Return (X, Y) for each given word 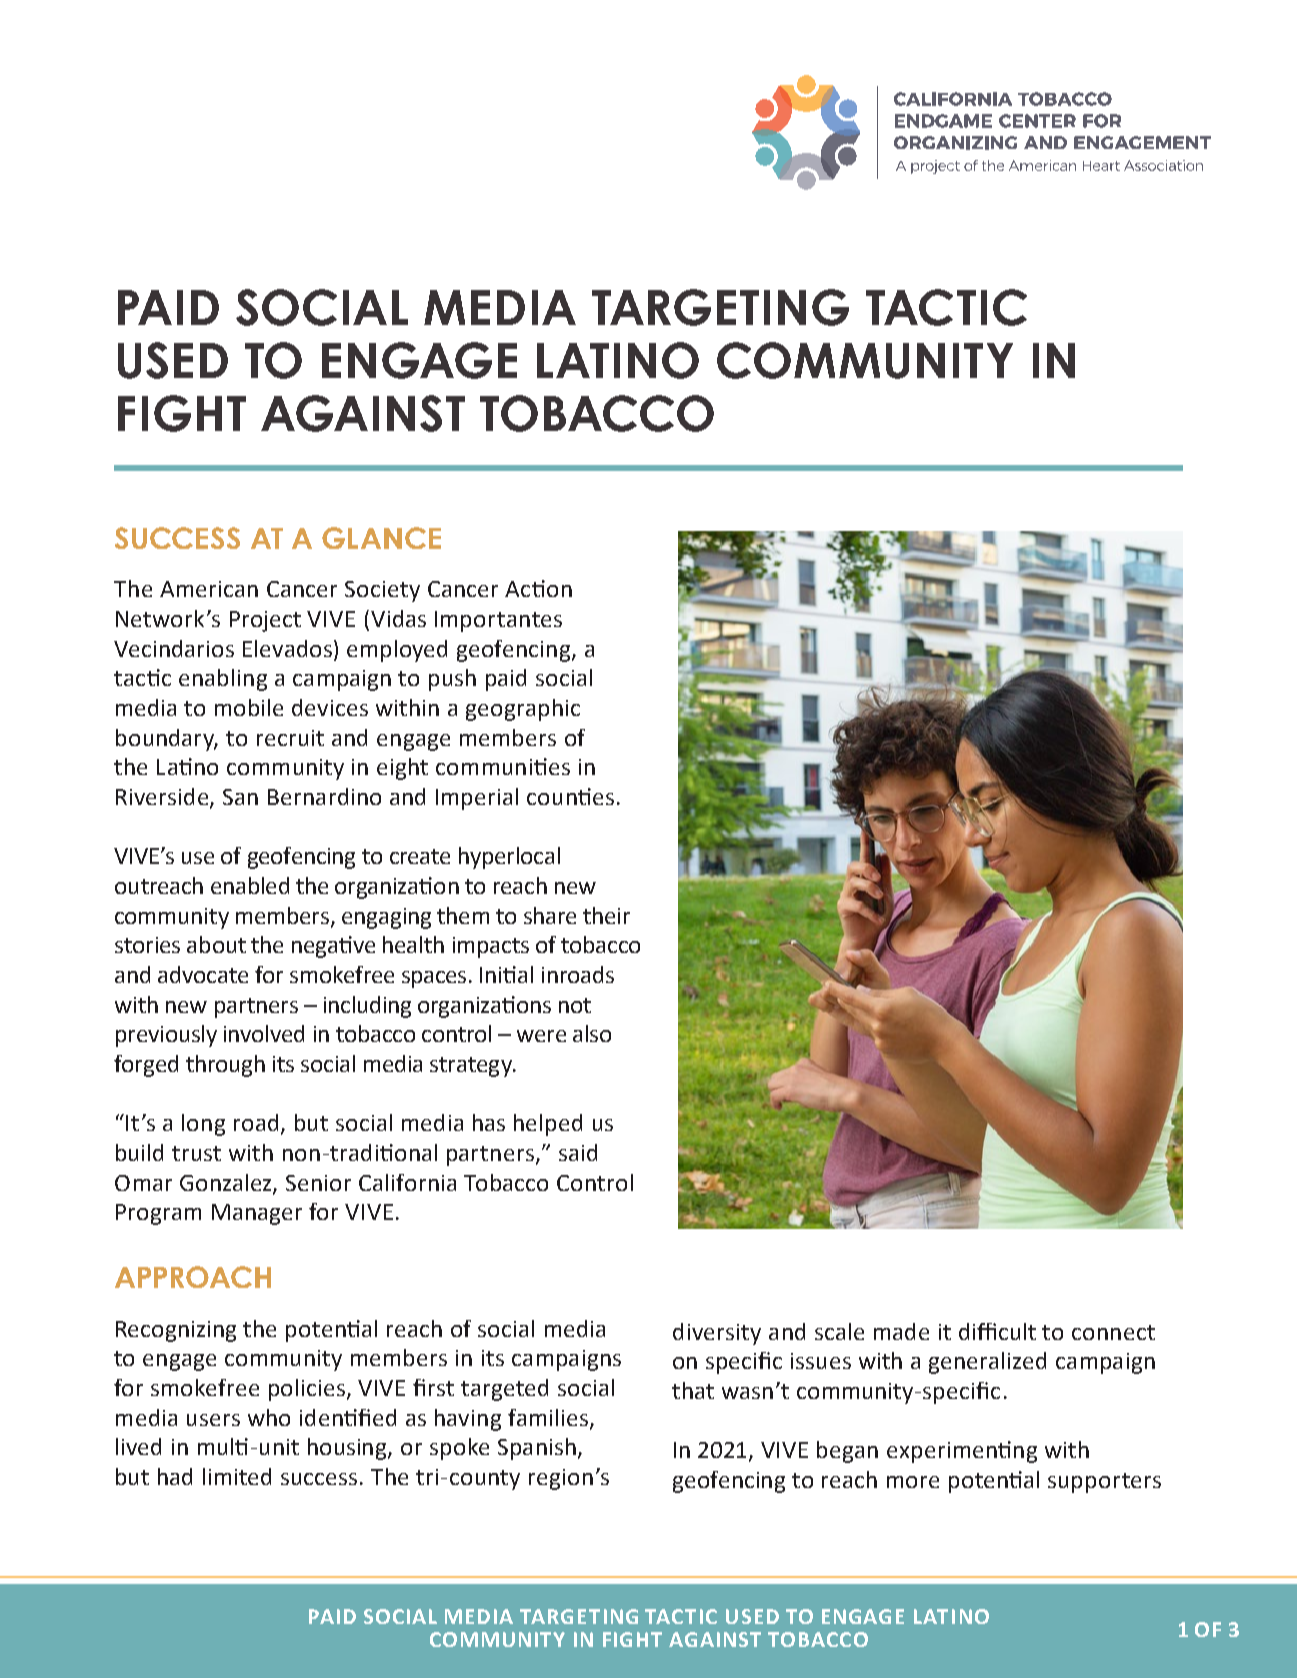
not (575, 1005)
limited (237, 1476)
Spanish (537, 1449)
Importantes (498, 621)
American (209, 589)
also (592, 1033)
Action (538, 588)
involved (264, 1033)
